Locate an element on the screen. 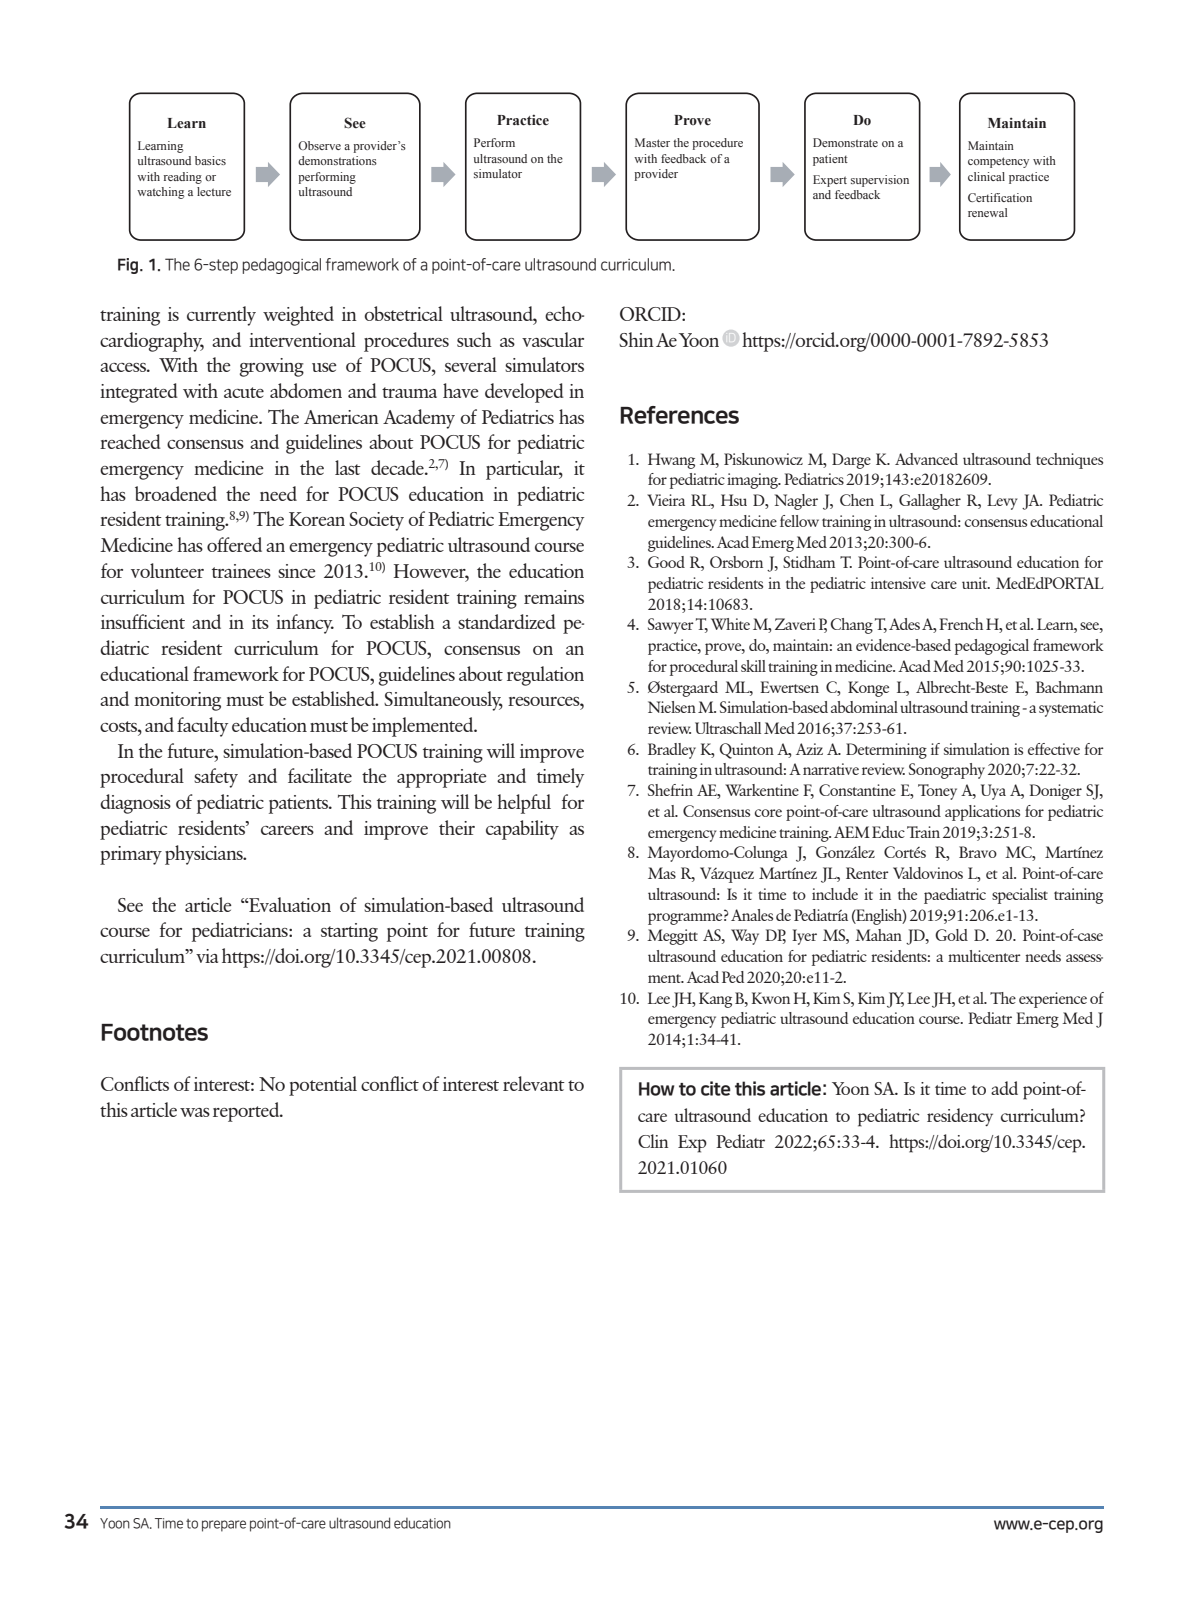  physicians is located at coordinates (205, 855).
